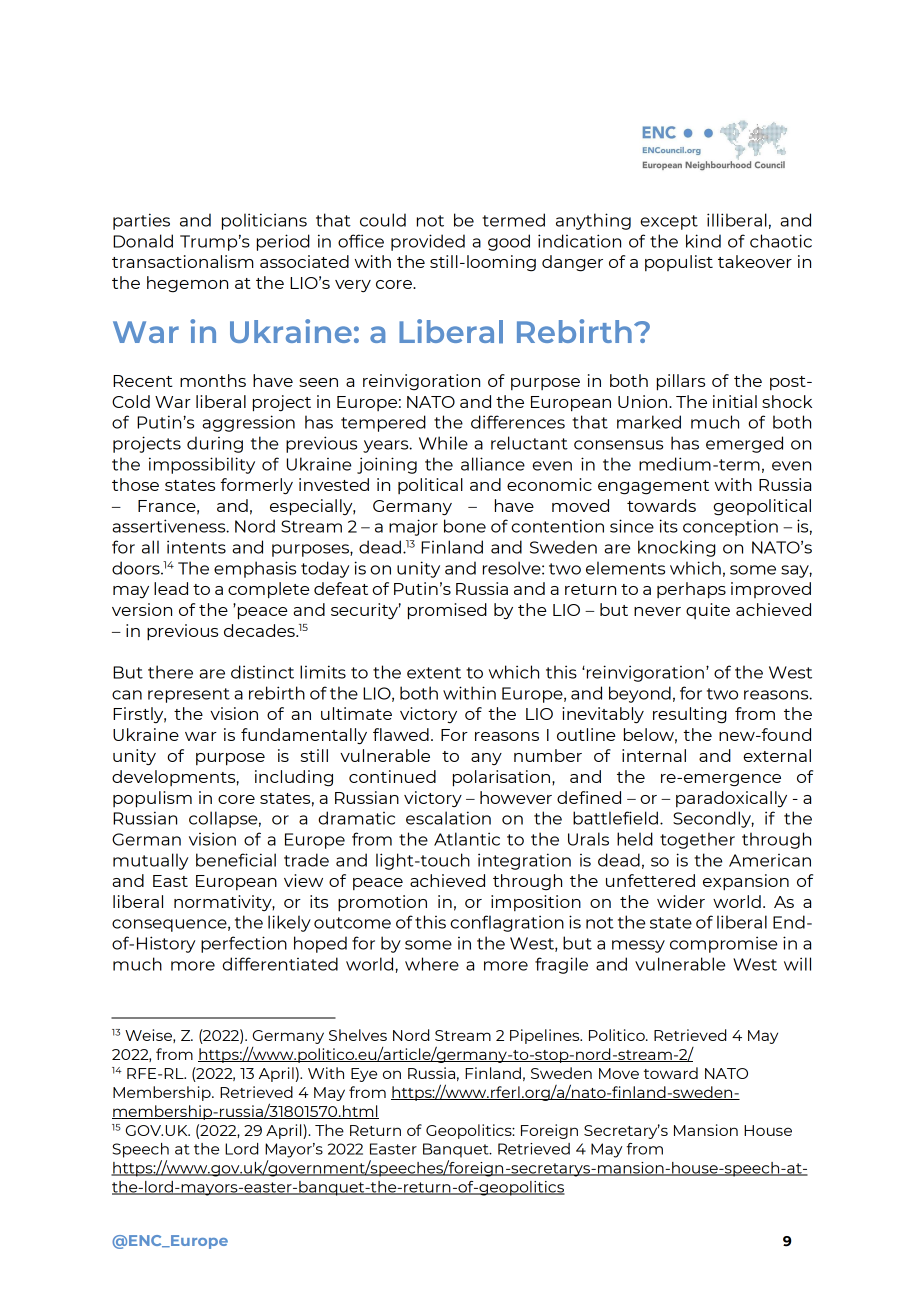 The image size is (924, 1308). Describe the element at coordinates (691, 590) in the page. I see `perhaps` at that location.
